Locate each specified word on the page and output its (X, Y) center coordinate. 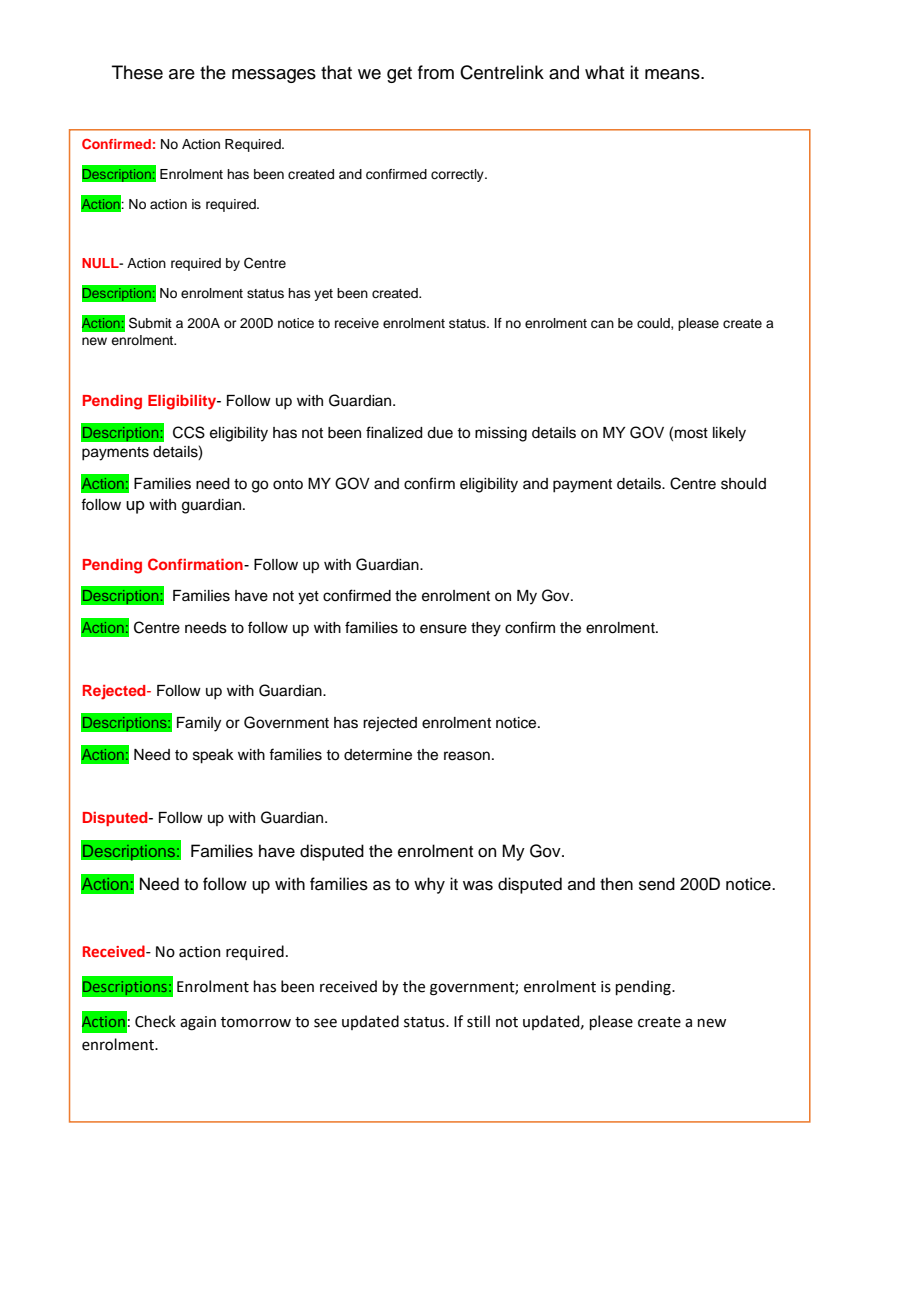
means (673, 74)
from (436, 72)
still (478, 1021)
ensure (443, 629)
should (743, 484)
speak (213, 756)
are (182, 74)
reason (467, 756)
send (657, 884)
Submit (150, 323)
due (440, 433)
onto (288, 484)
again (198, 1023)
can (602, 324)
